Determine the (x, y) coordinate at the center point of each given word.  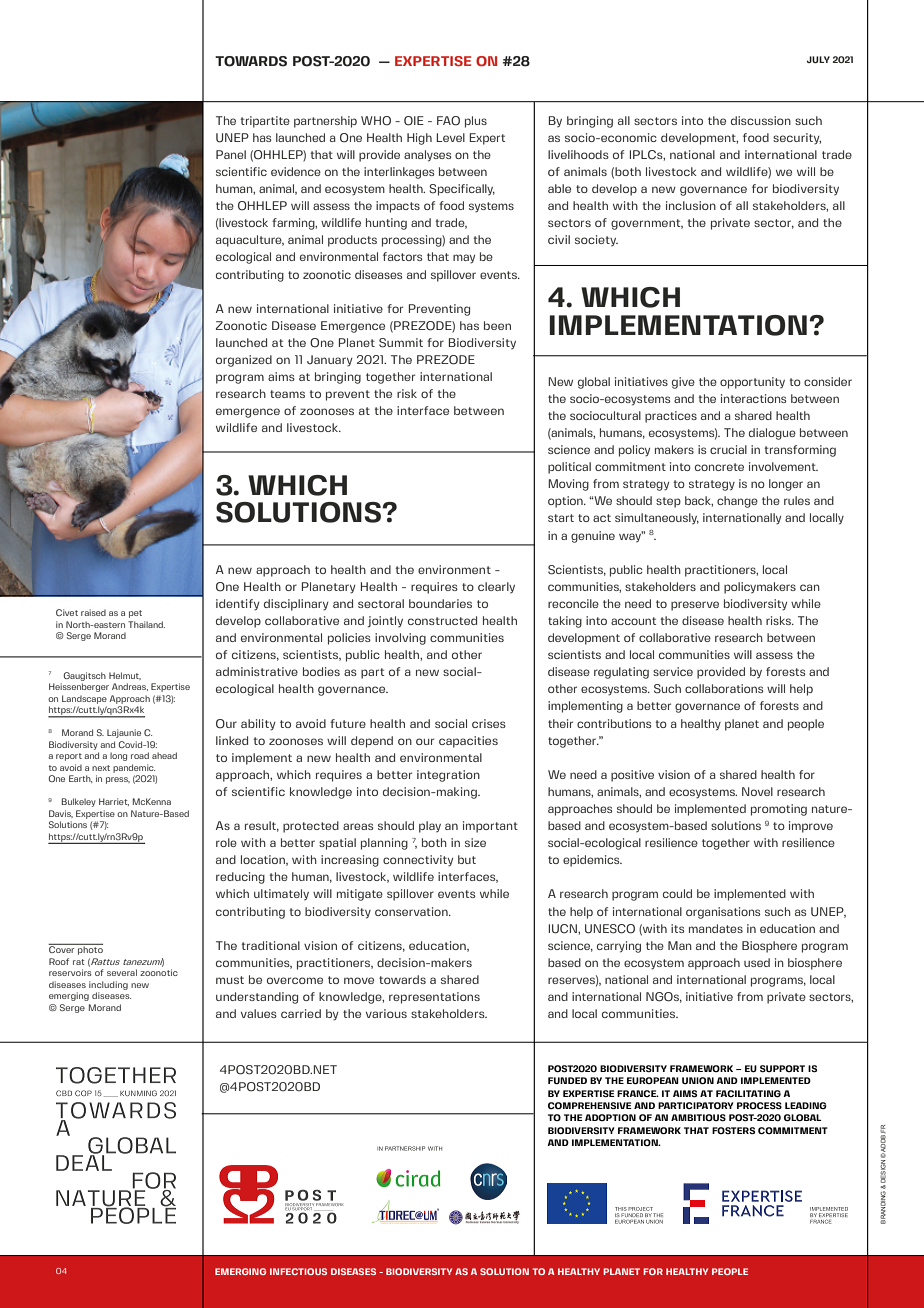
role (226, 842)
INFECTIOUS (298, 1271)
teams (287, 394)
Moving (568, 485)
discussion (761, 120)
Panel (231, 154)
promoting (779, 810)
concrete (719, 467)
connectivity (418, 861)
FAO (448, 121)
